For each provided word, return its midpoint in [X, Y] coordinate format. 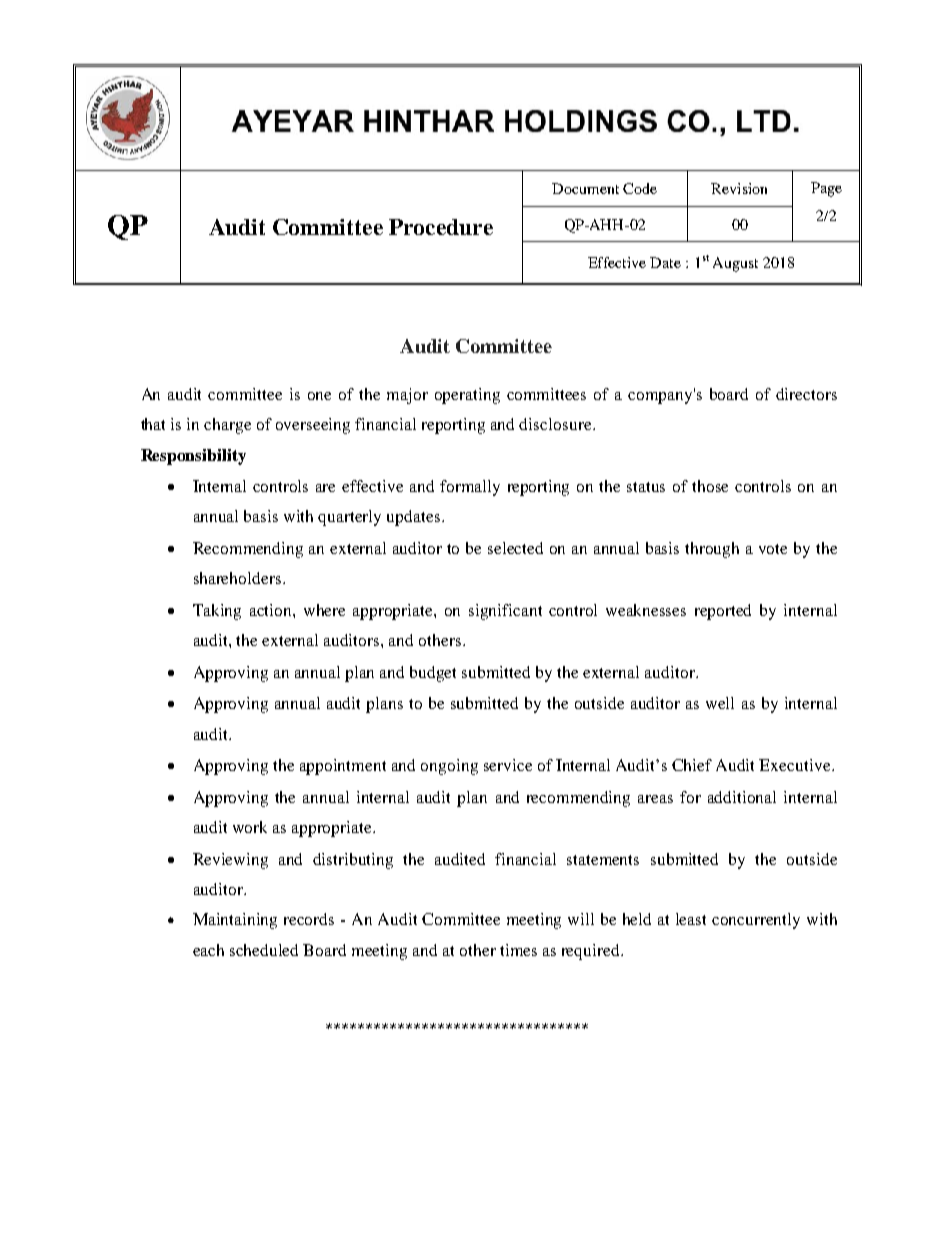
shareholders [239, 578]
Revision [739, 188]
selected [515, 548]
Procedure [441, 227]
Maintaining [235, 921]
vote [773, 549]
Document [585, 188]
